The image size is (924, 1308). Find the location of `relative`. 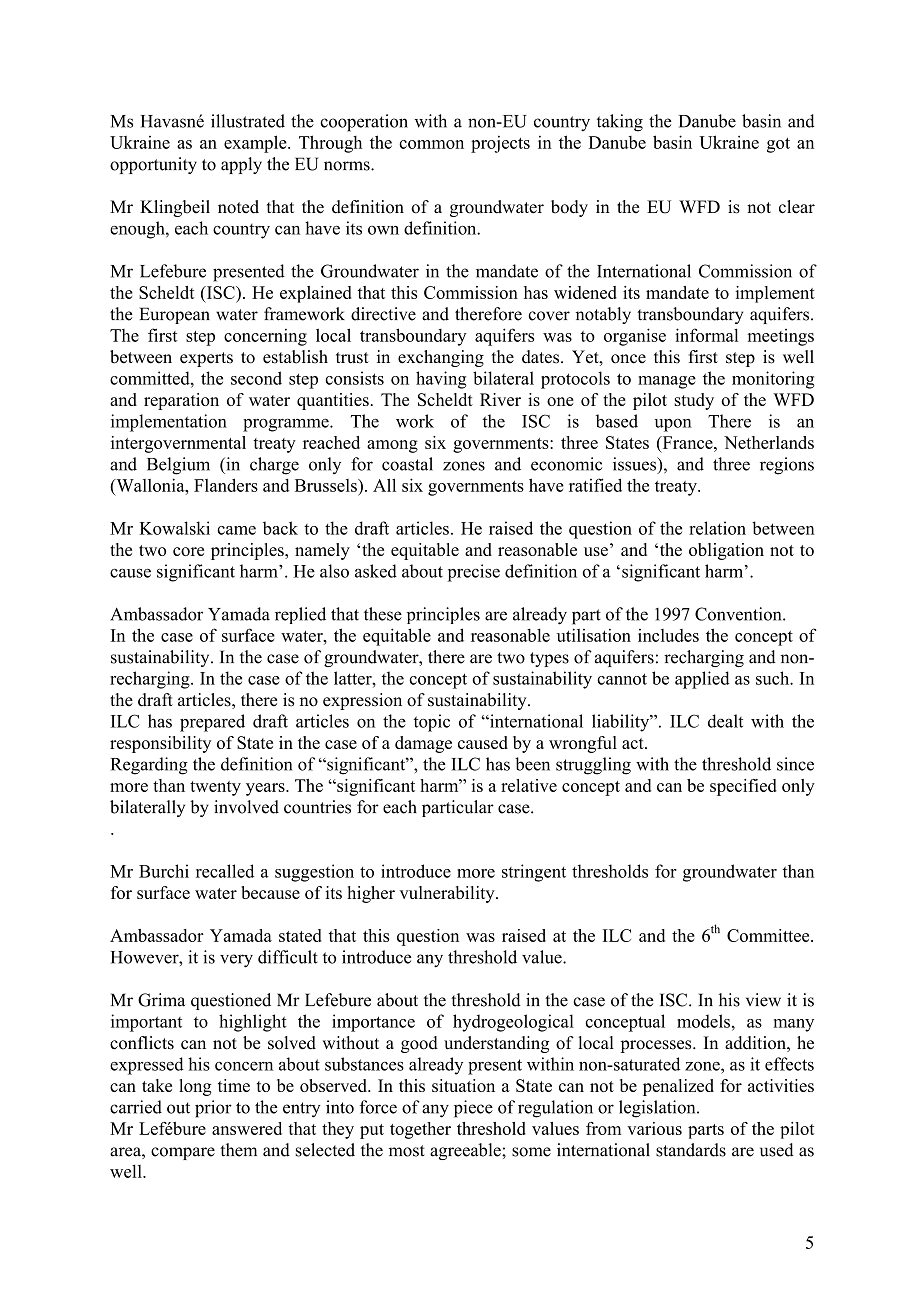

relative is located at coordinates (529, 785).
